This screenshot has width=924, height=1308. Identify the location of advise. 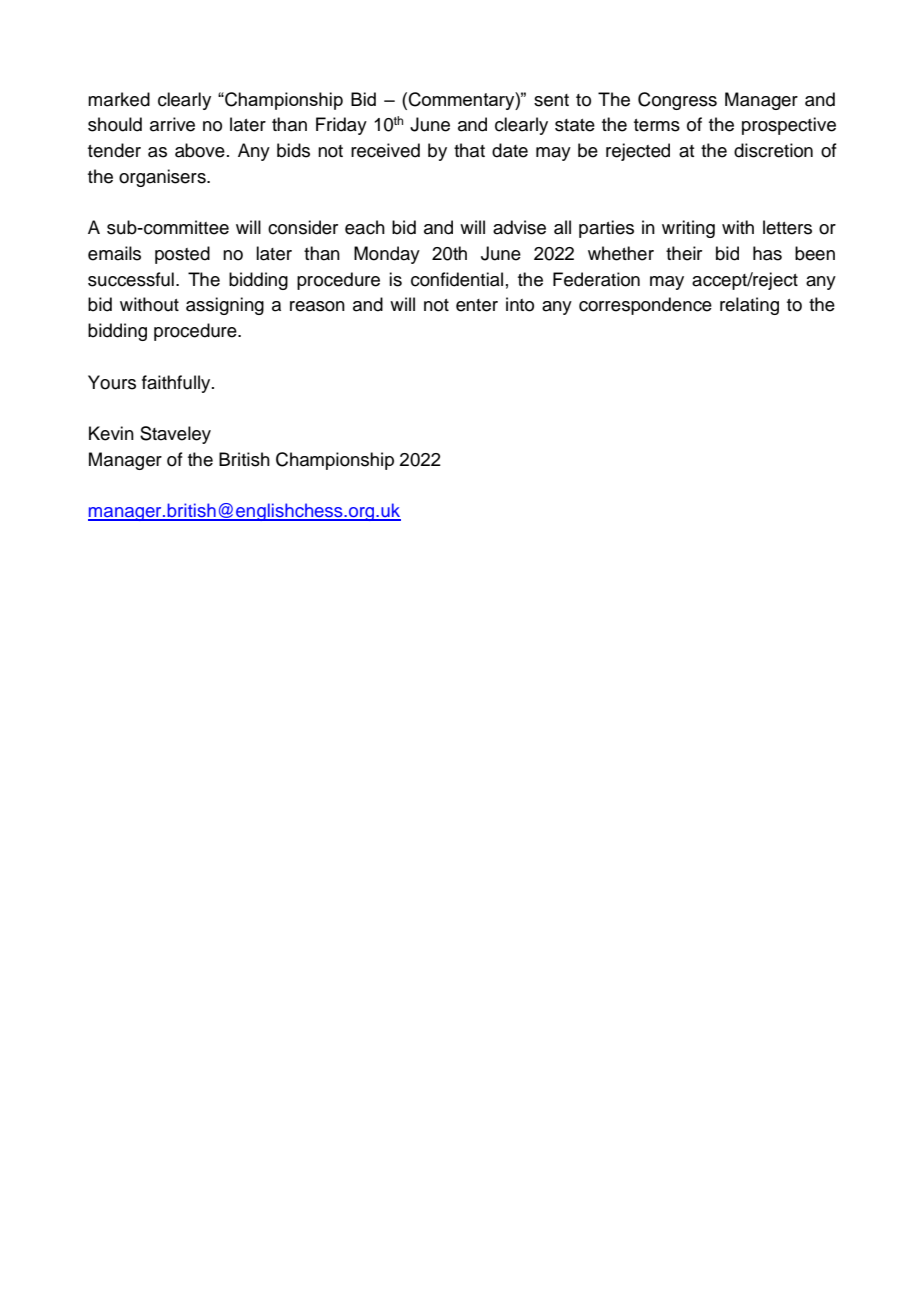
(519, 227).
